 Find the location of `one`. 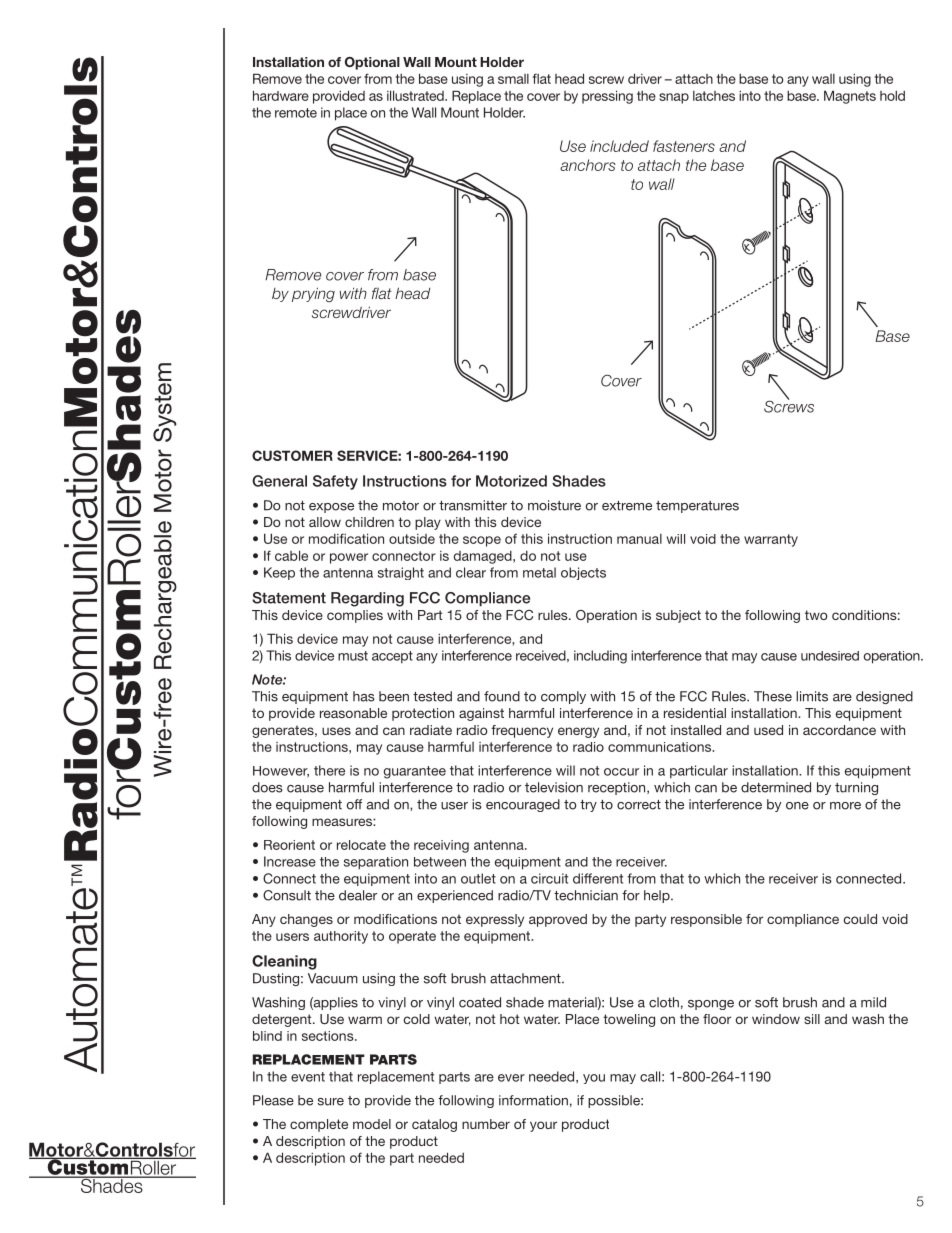

one is located at coordinates (797, 806).
